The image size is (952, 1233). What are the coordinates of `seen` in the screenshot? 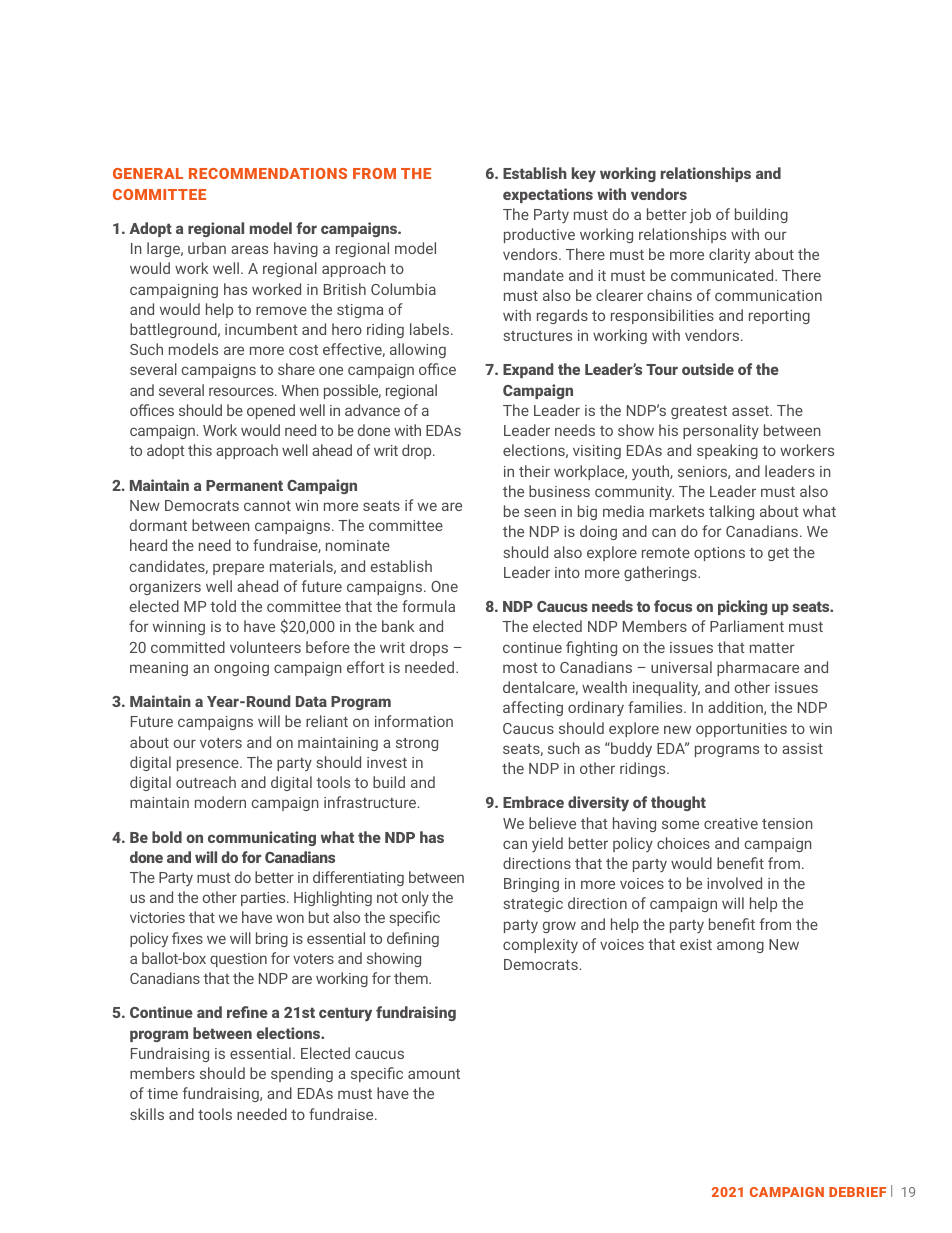 It's located at (540, 512).
